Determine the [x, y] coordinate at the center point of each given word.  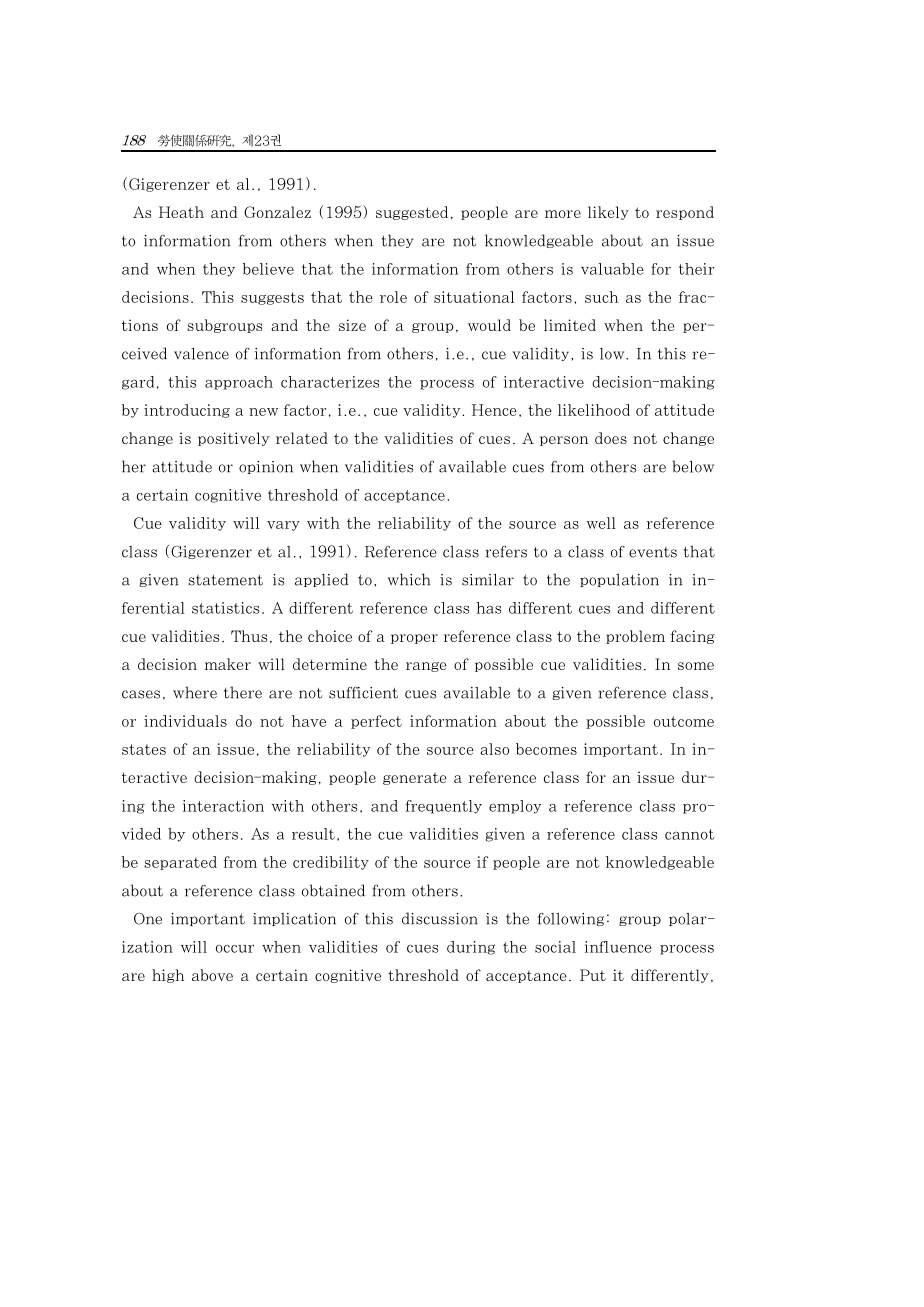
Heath [181, 212]
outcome [684, 721]
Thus [251, 637]
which [409, 579]
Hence [496, 410]
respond [685, 213]
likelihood [598, 410]
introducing [191, 411]
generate [420, 779]
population [619, 580]
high [168, 976]
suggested [414, 213]
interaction [223, 806]
